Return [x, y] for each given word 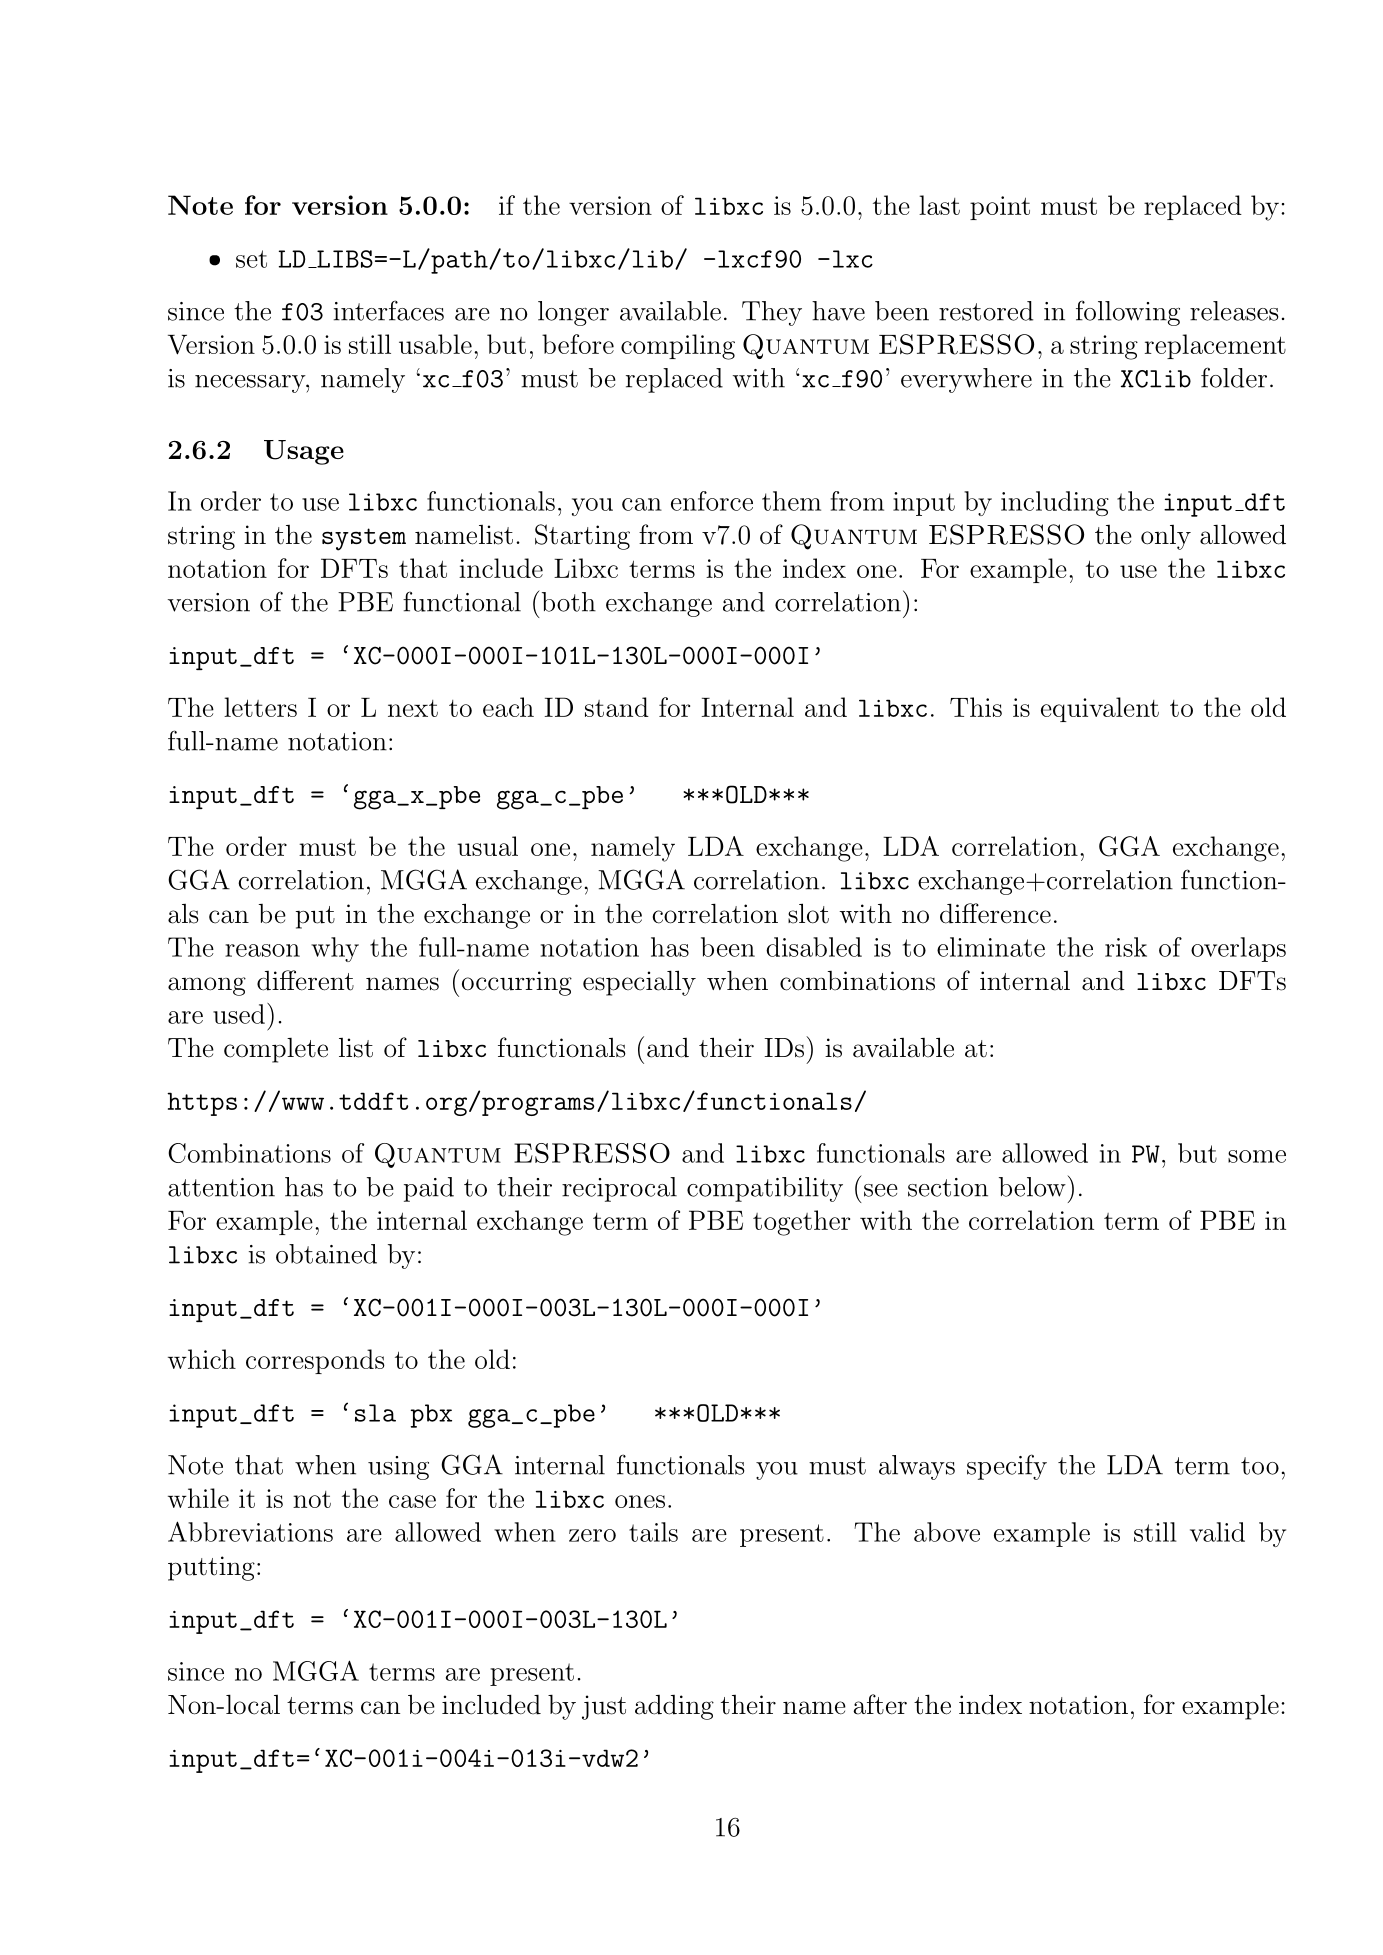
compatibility [765, 1189]
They [772, 313]
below [1032, 1187]
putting [211, 1568]
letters [260, 707]
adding [674, 1707]
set [251, 259]
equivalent [1100, 709]
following [1128, 313]
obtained [326, 1254]
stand [617, 707]
